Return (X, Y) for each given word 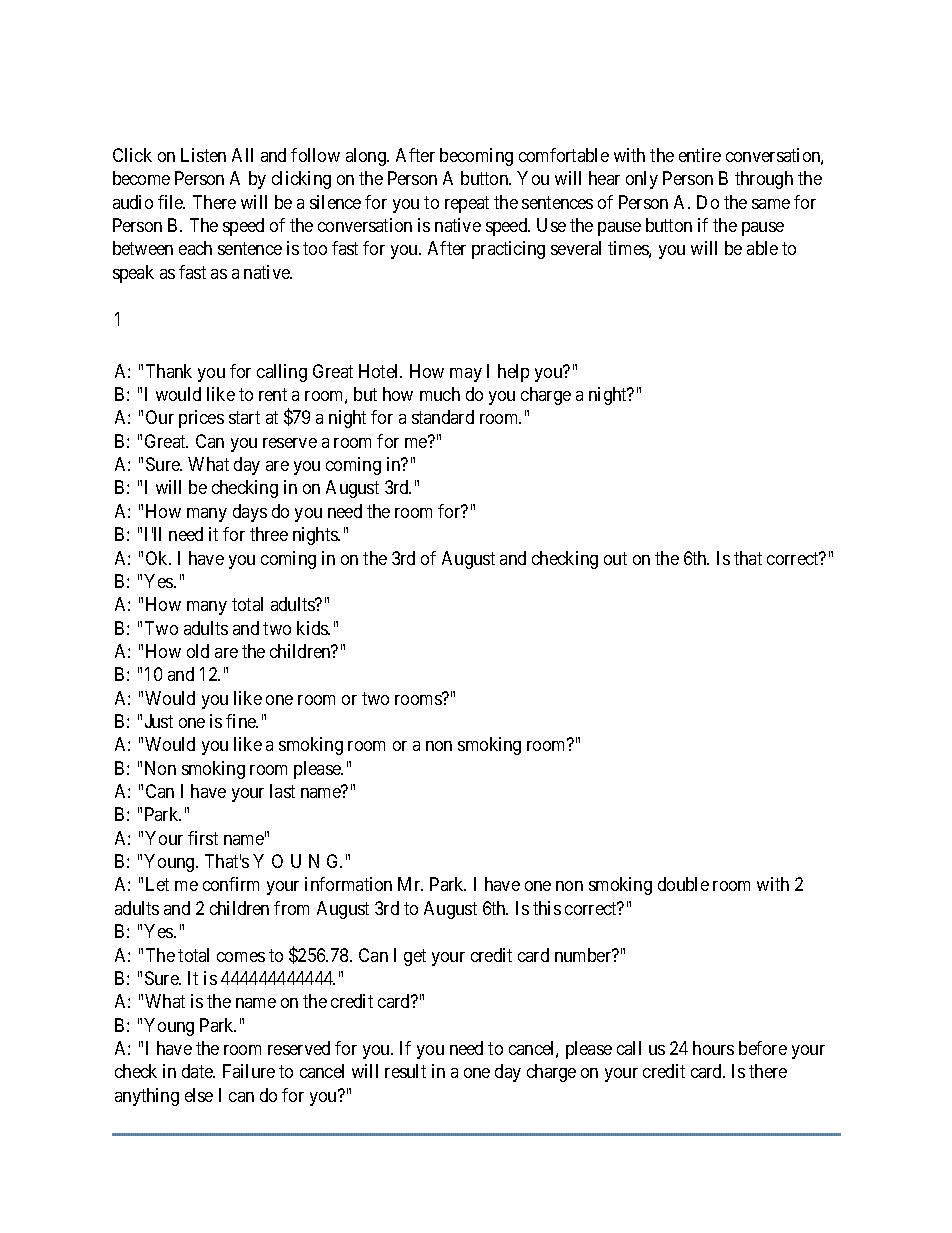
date (198, 1071)
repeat (467, 204)
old (198, 651)
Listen (203, 155)
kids (313, 628)
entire (700, 155)
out (615, 558)
